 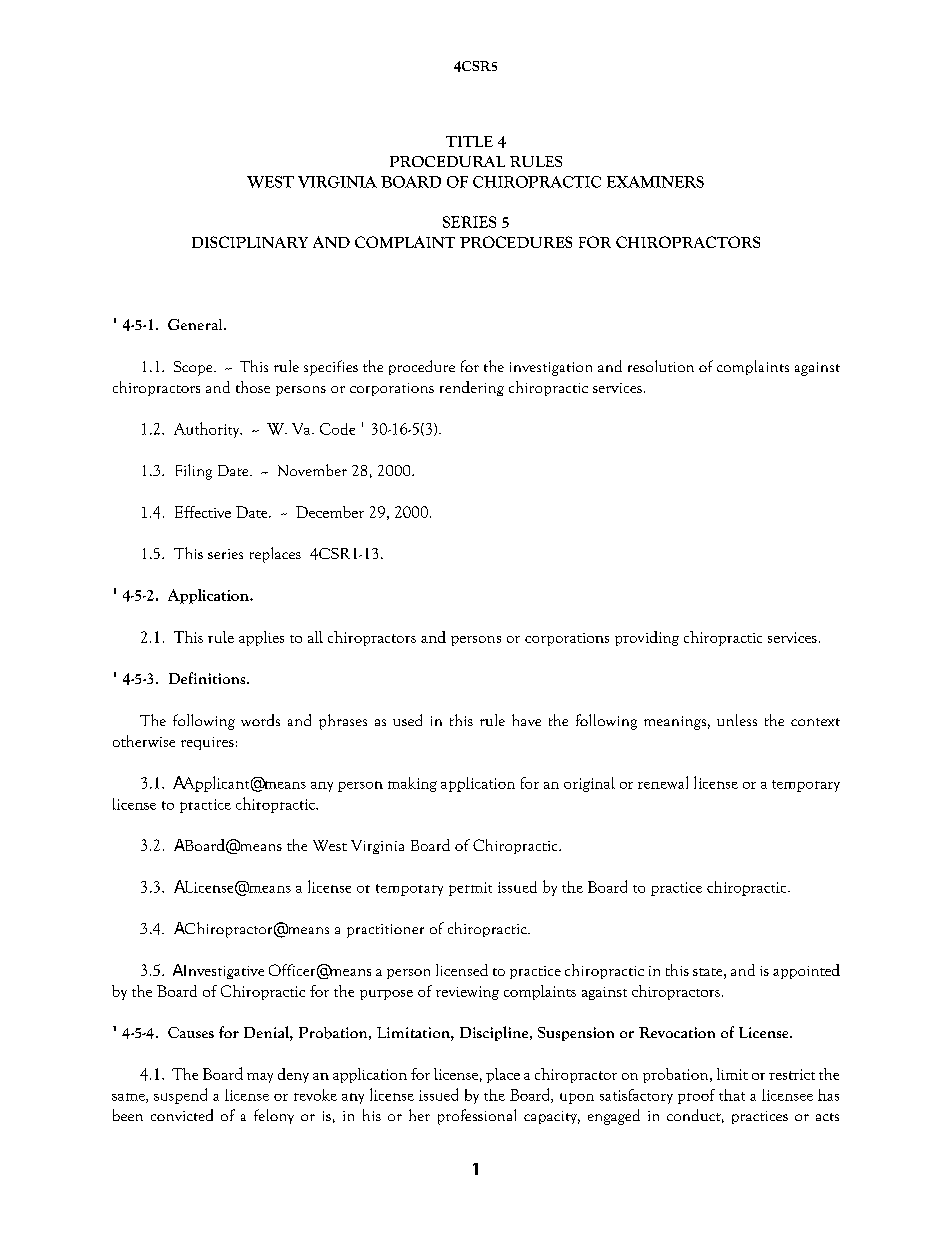 What do you see at coordinates (647, 638) in the screenshot?
I see `providing` at bounding box center [647, 638].
